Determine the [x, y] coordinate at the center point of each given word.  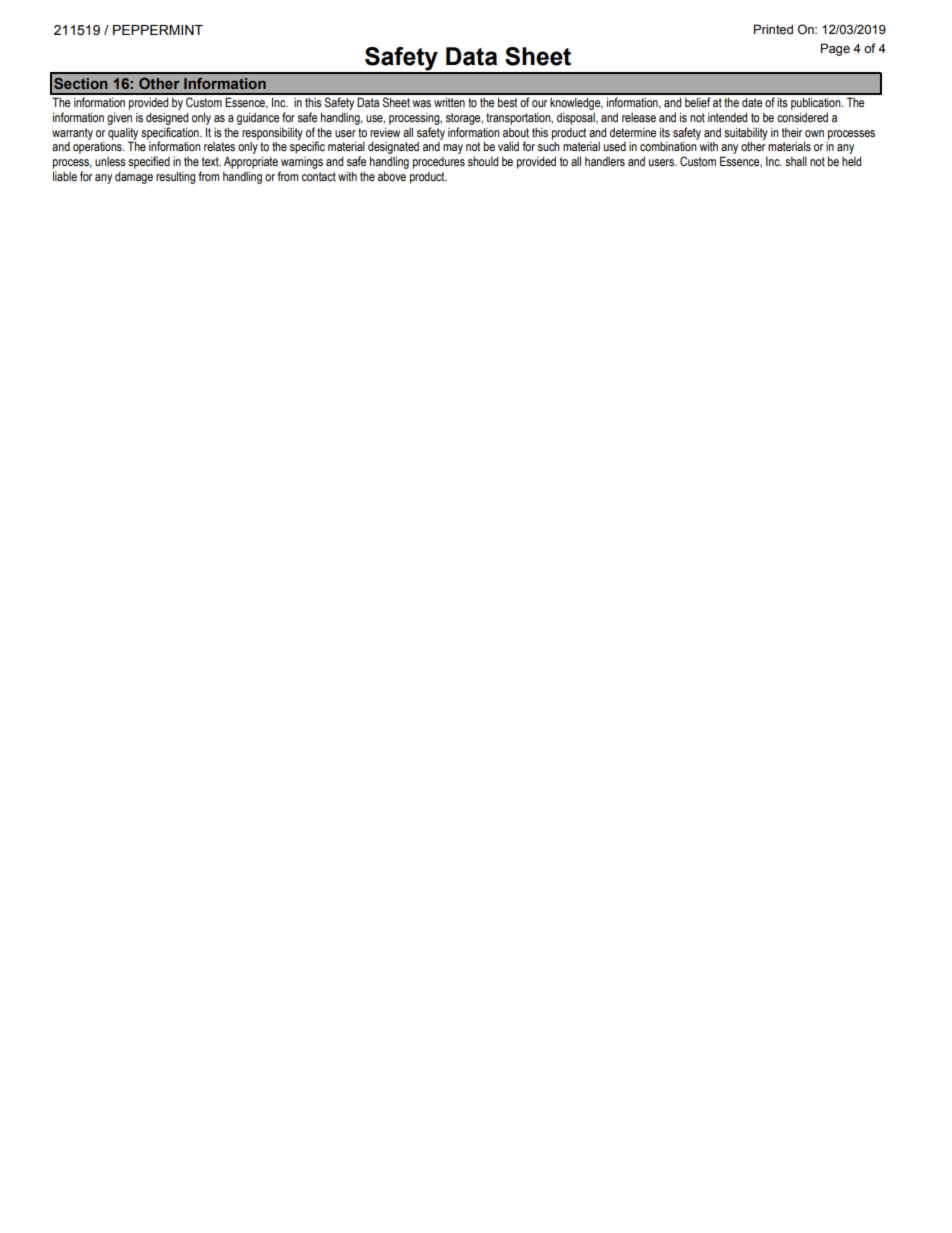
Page [835, 49]
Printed [773, 29]
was [421, 104]
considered [802, 117]
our [540, 103]
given [119, 118]
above [392, 176]
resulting [176, 177]
